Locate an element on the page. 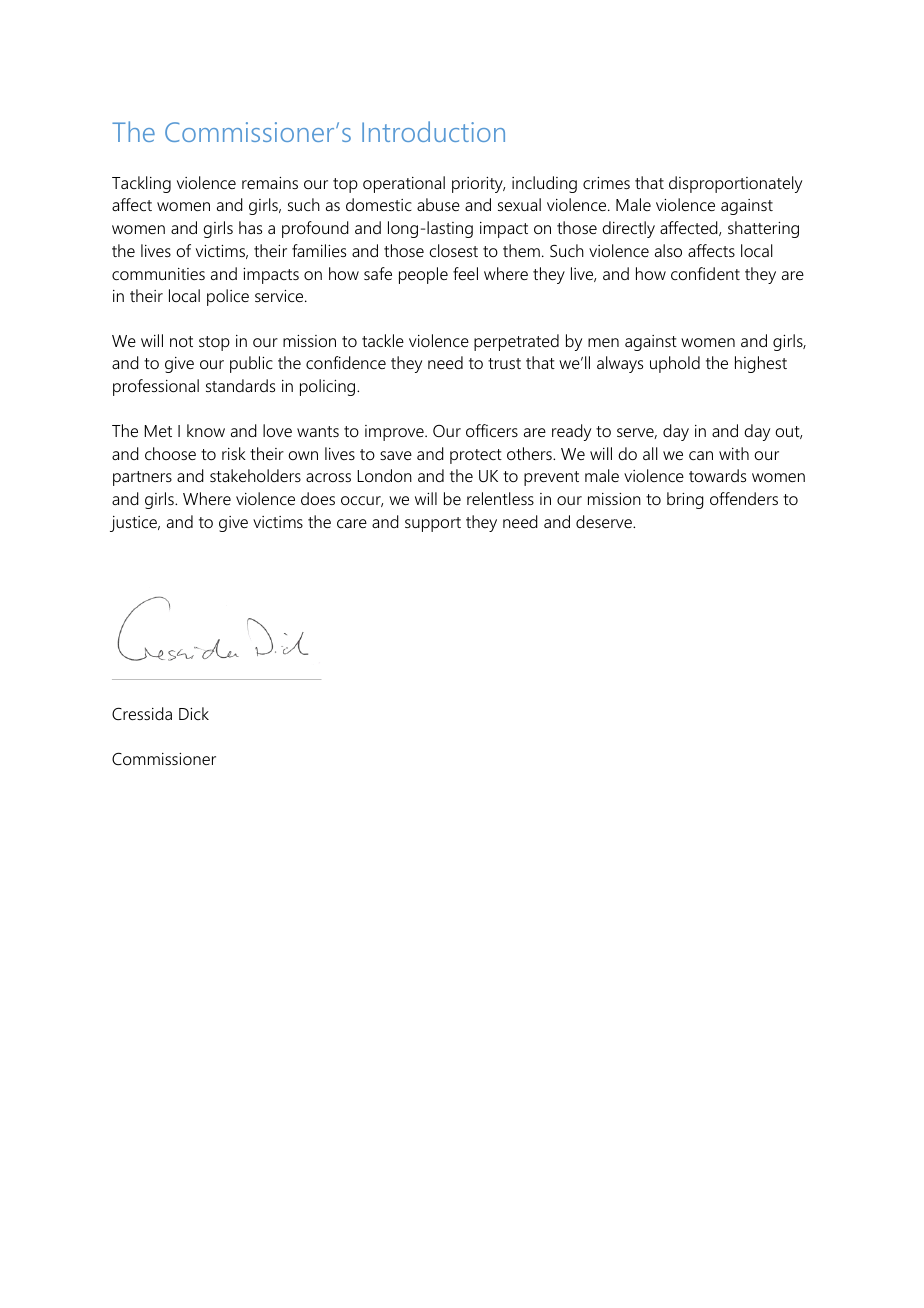 The image size is (924, 1308). know is located at coordinates (206, 430).
